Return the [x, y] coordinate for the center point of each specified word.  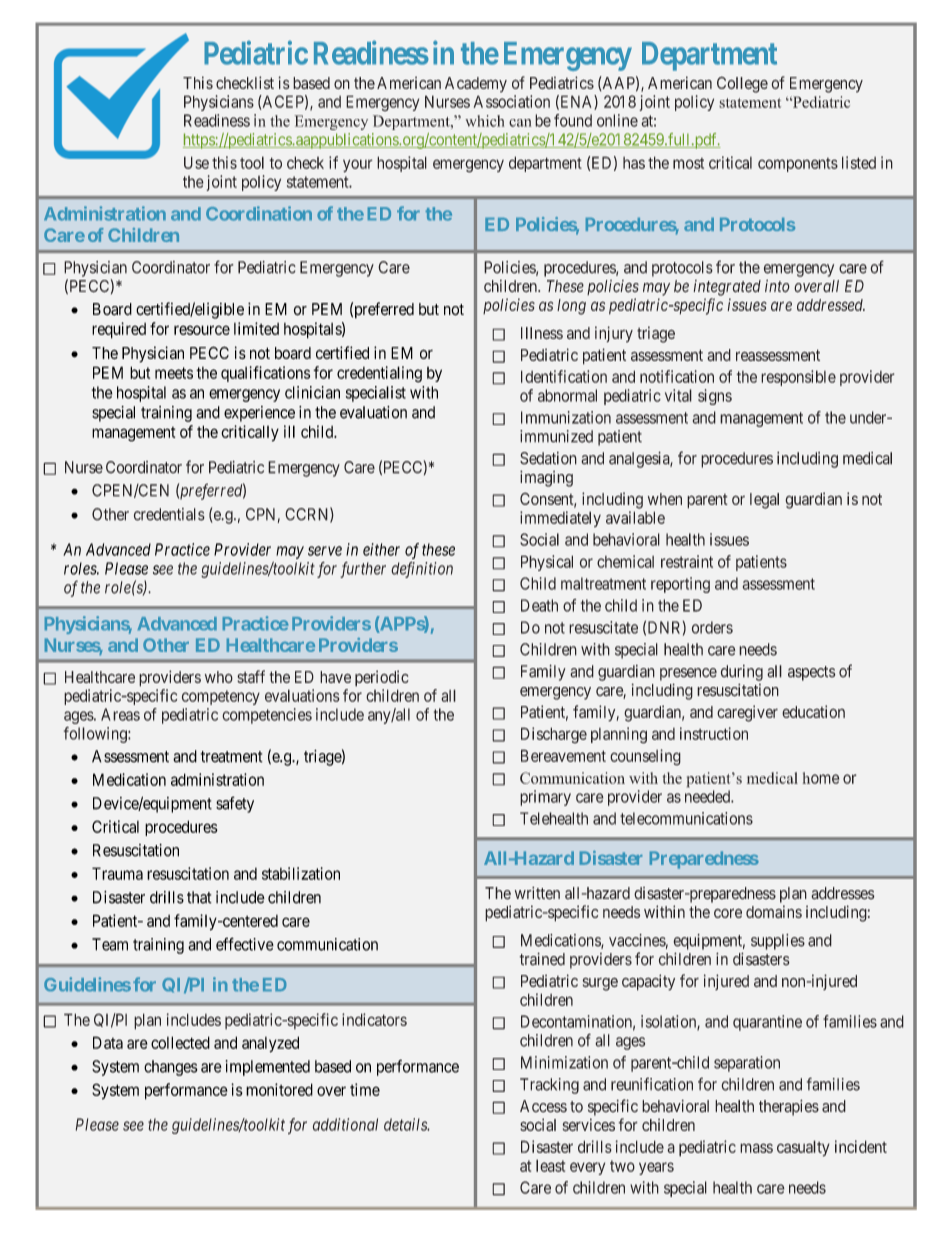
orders [712, 627]
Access [543, 1106]
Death [539, 605]
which [485, 121]
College [742, 84]
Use [196, 162]
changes [171, 1068]
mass [756, 1148]
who [219, 677]
